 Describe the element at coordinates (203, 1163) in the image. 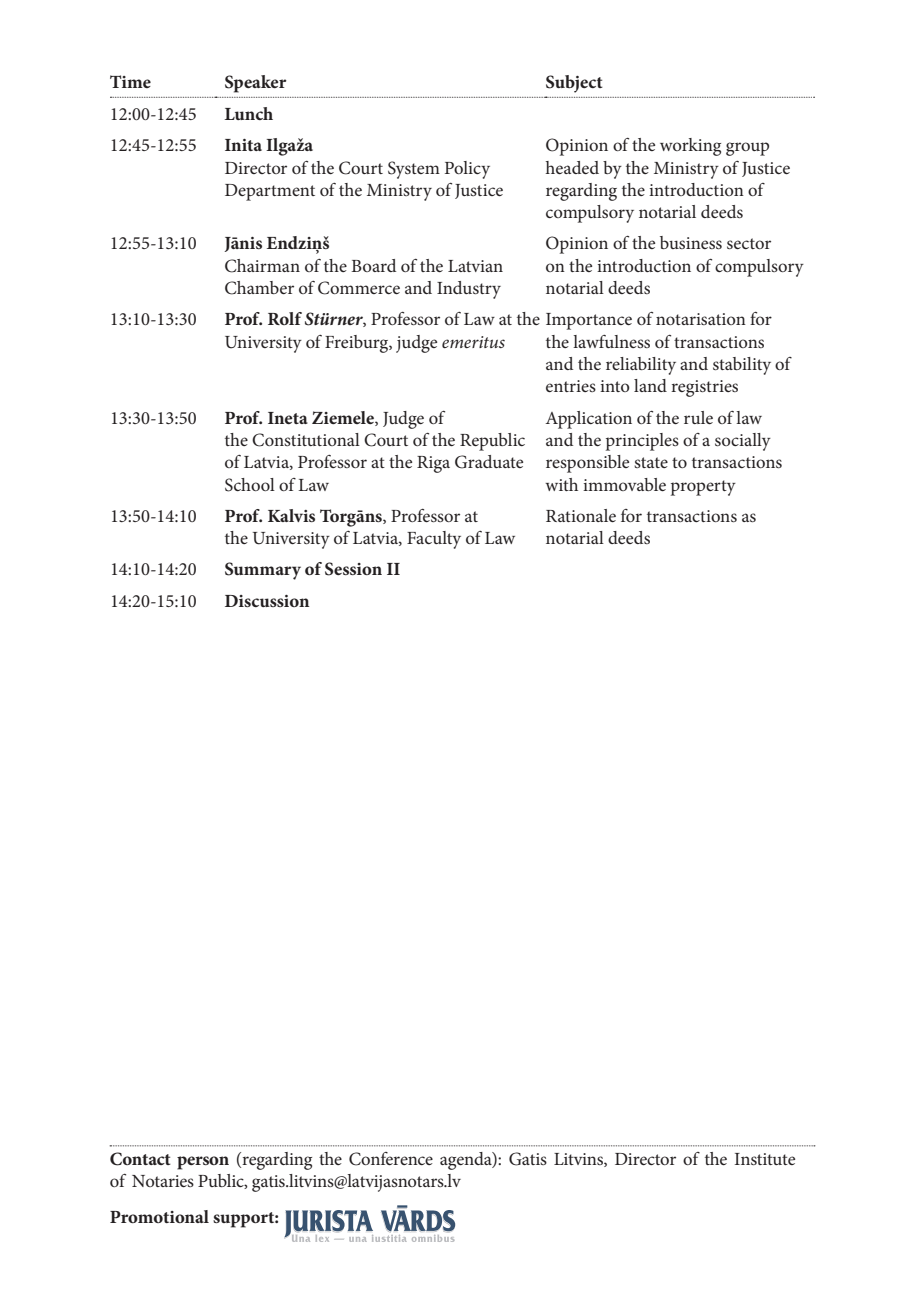

I see `person` at that location.
